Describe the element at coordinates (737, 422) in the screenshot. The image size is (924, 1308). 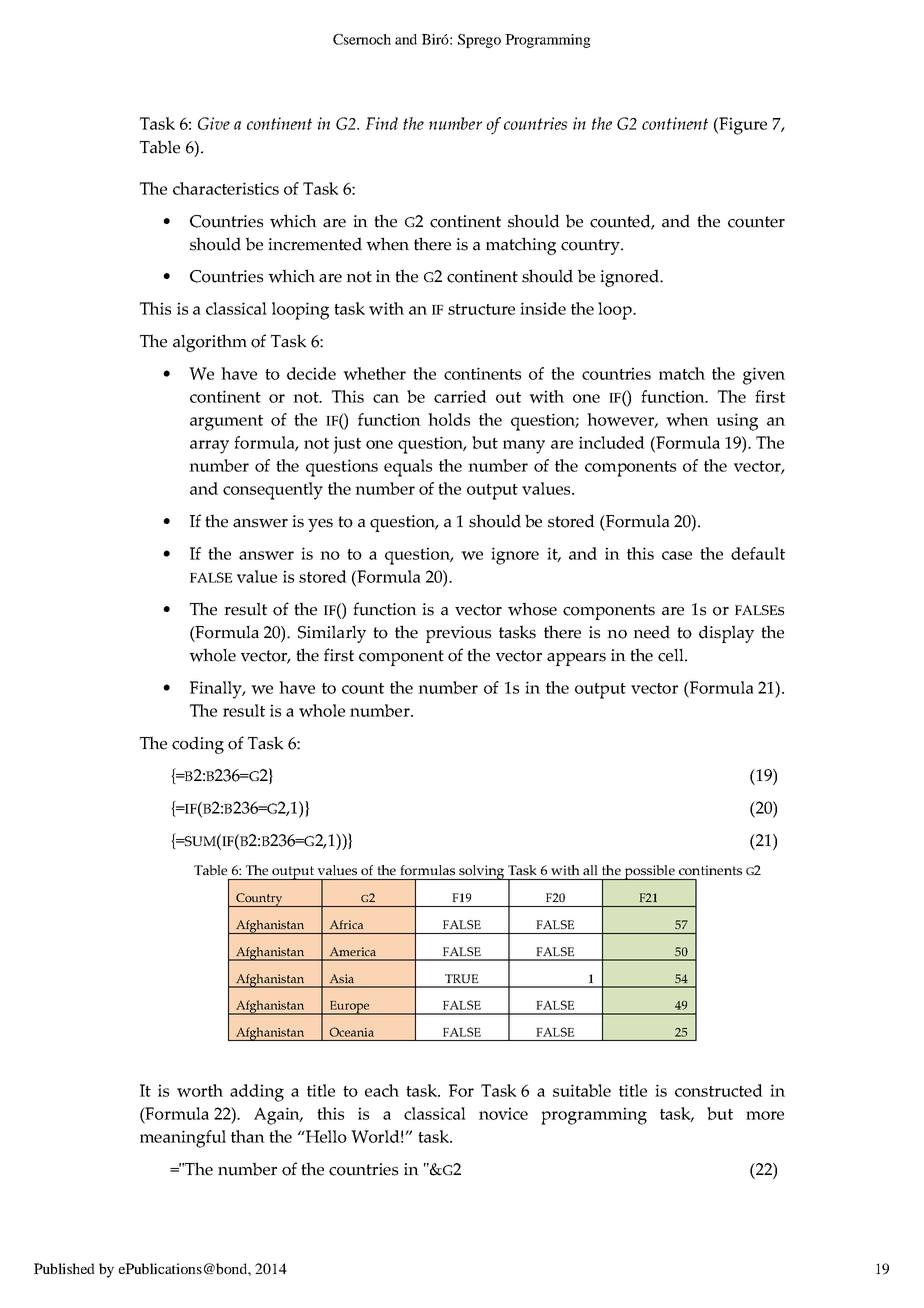
I see `using` at that location.
